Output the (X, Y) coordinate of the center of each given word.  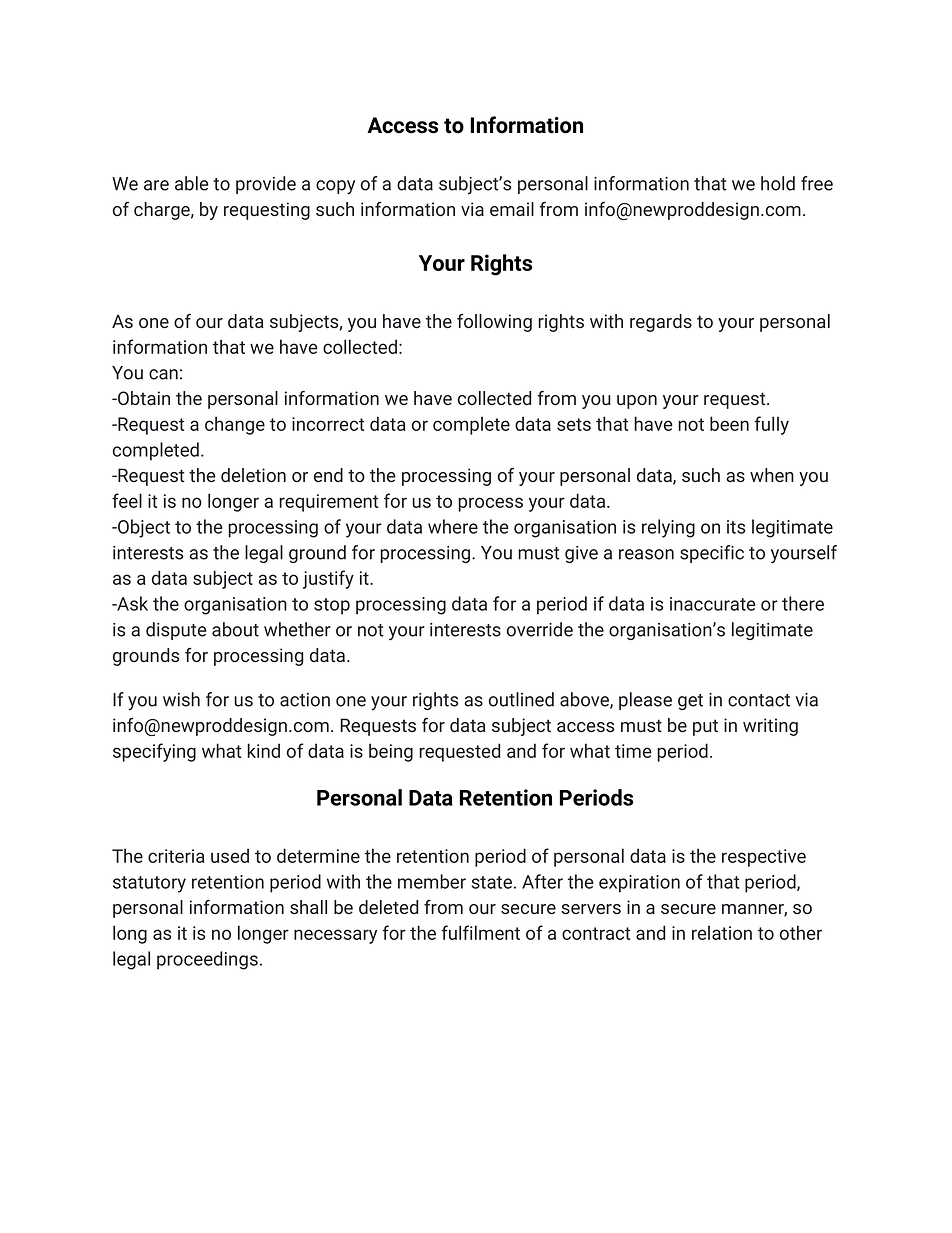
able (191, 183)
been (729, 423)
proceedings (207, 960)
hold (778, 183)
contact (759, 700)
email (512, 209)
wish (181, 699)
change (235, 425)
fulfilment (481, 932)
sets (574, 424)
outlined (521, 699)
